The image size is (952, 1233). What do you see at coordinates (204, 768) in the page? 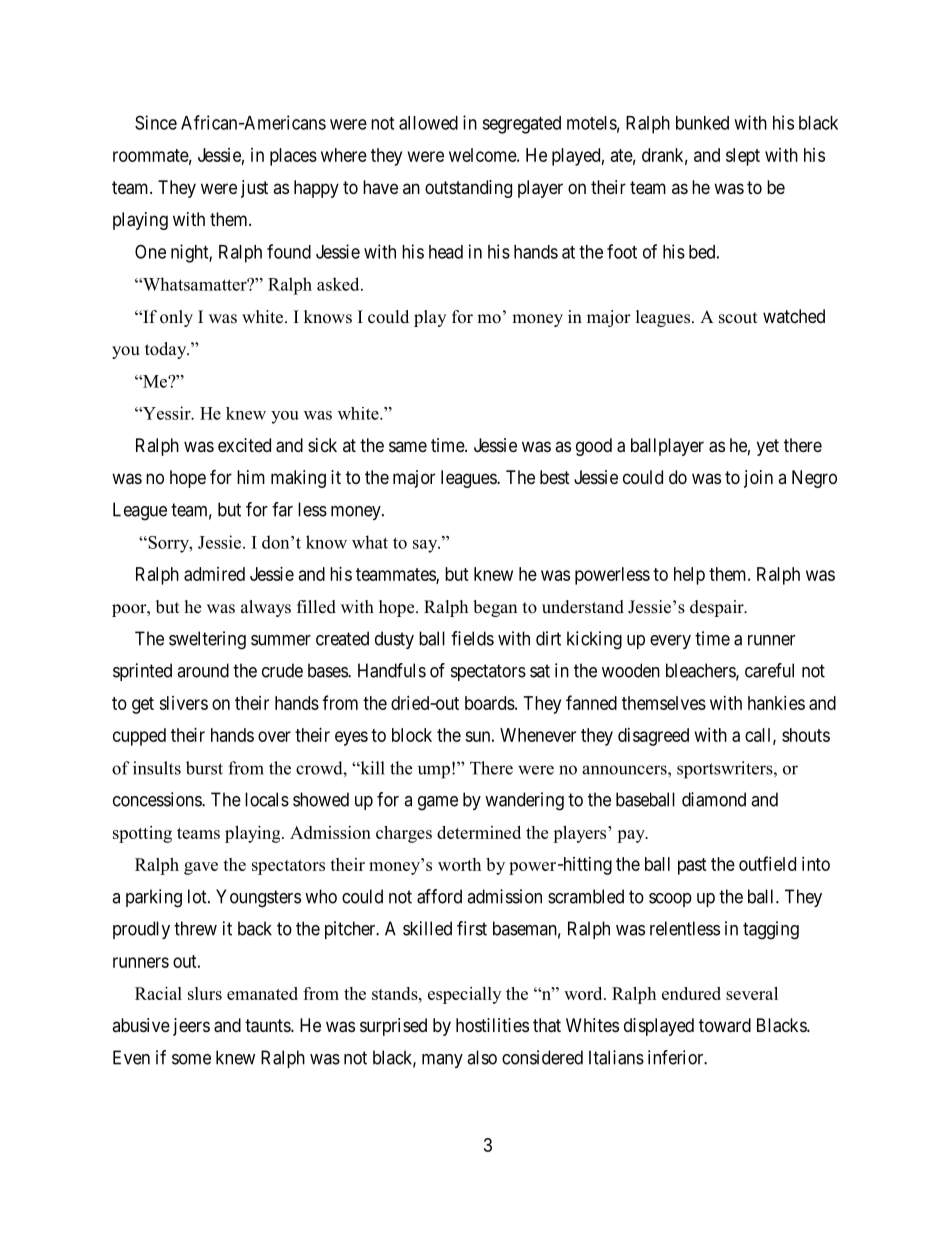
I see `burst` at bounding box center [204, 768].
